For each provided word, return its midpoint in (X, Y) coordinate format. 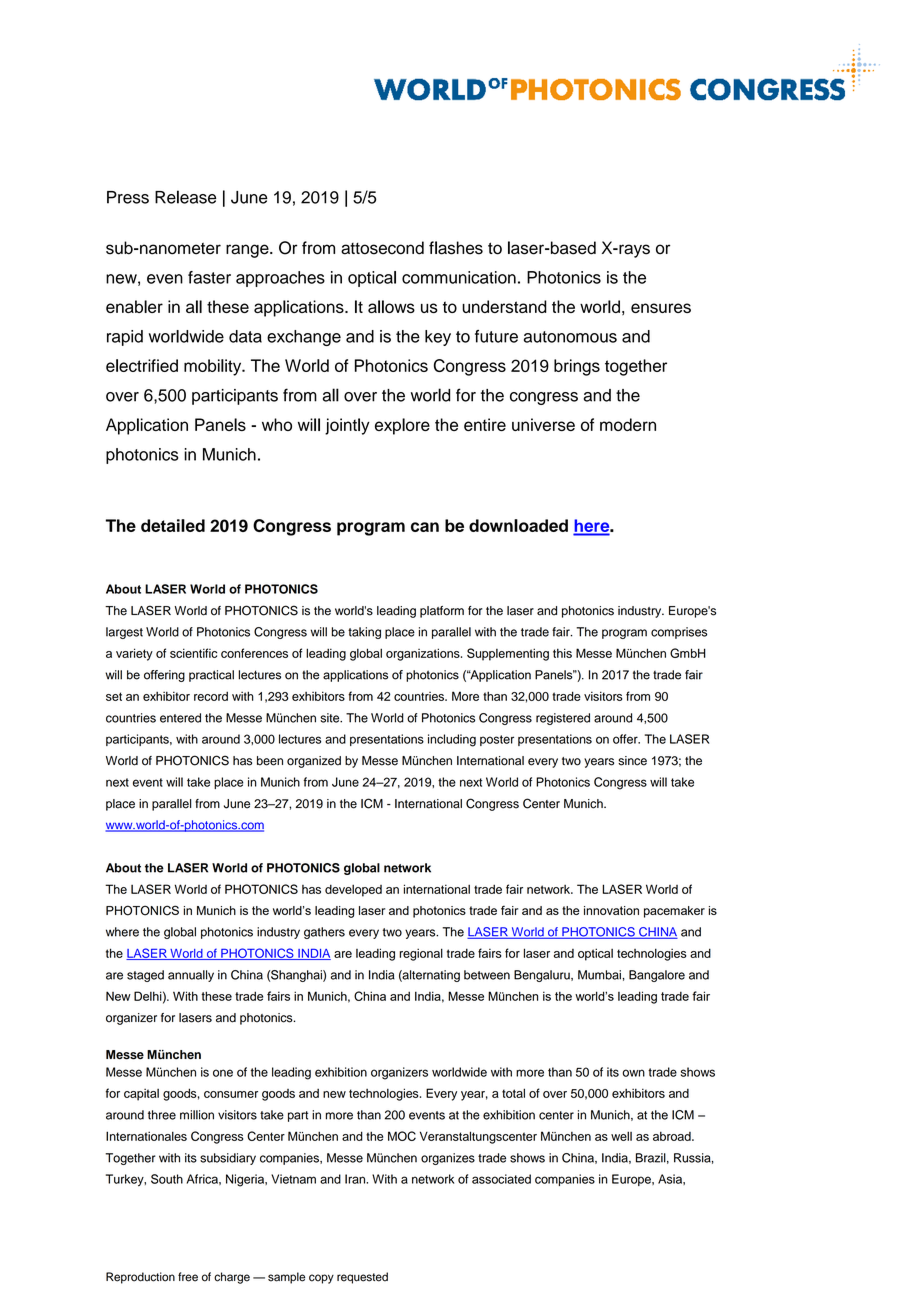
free (188, 1277)
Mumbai (600, 975)
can (425, 527)
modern (628, 424)
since (632, 761)
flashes (456, 248)
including (452, 740)
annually (191, 976)
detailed (173, 525)
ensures (661, 308)
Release (185, 197)
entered (180, 718)
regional (421, 954)
